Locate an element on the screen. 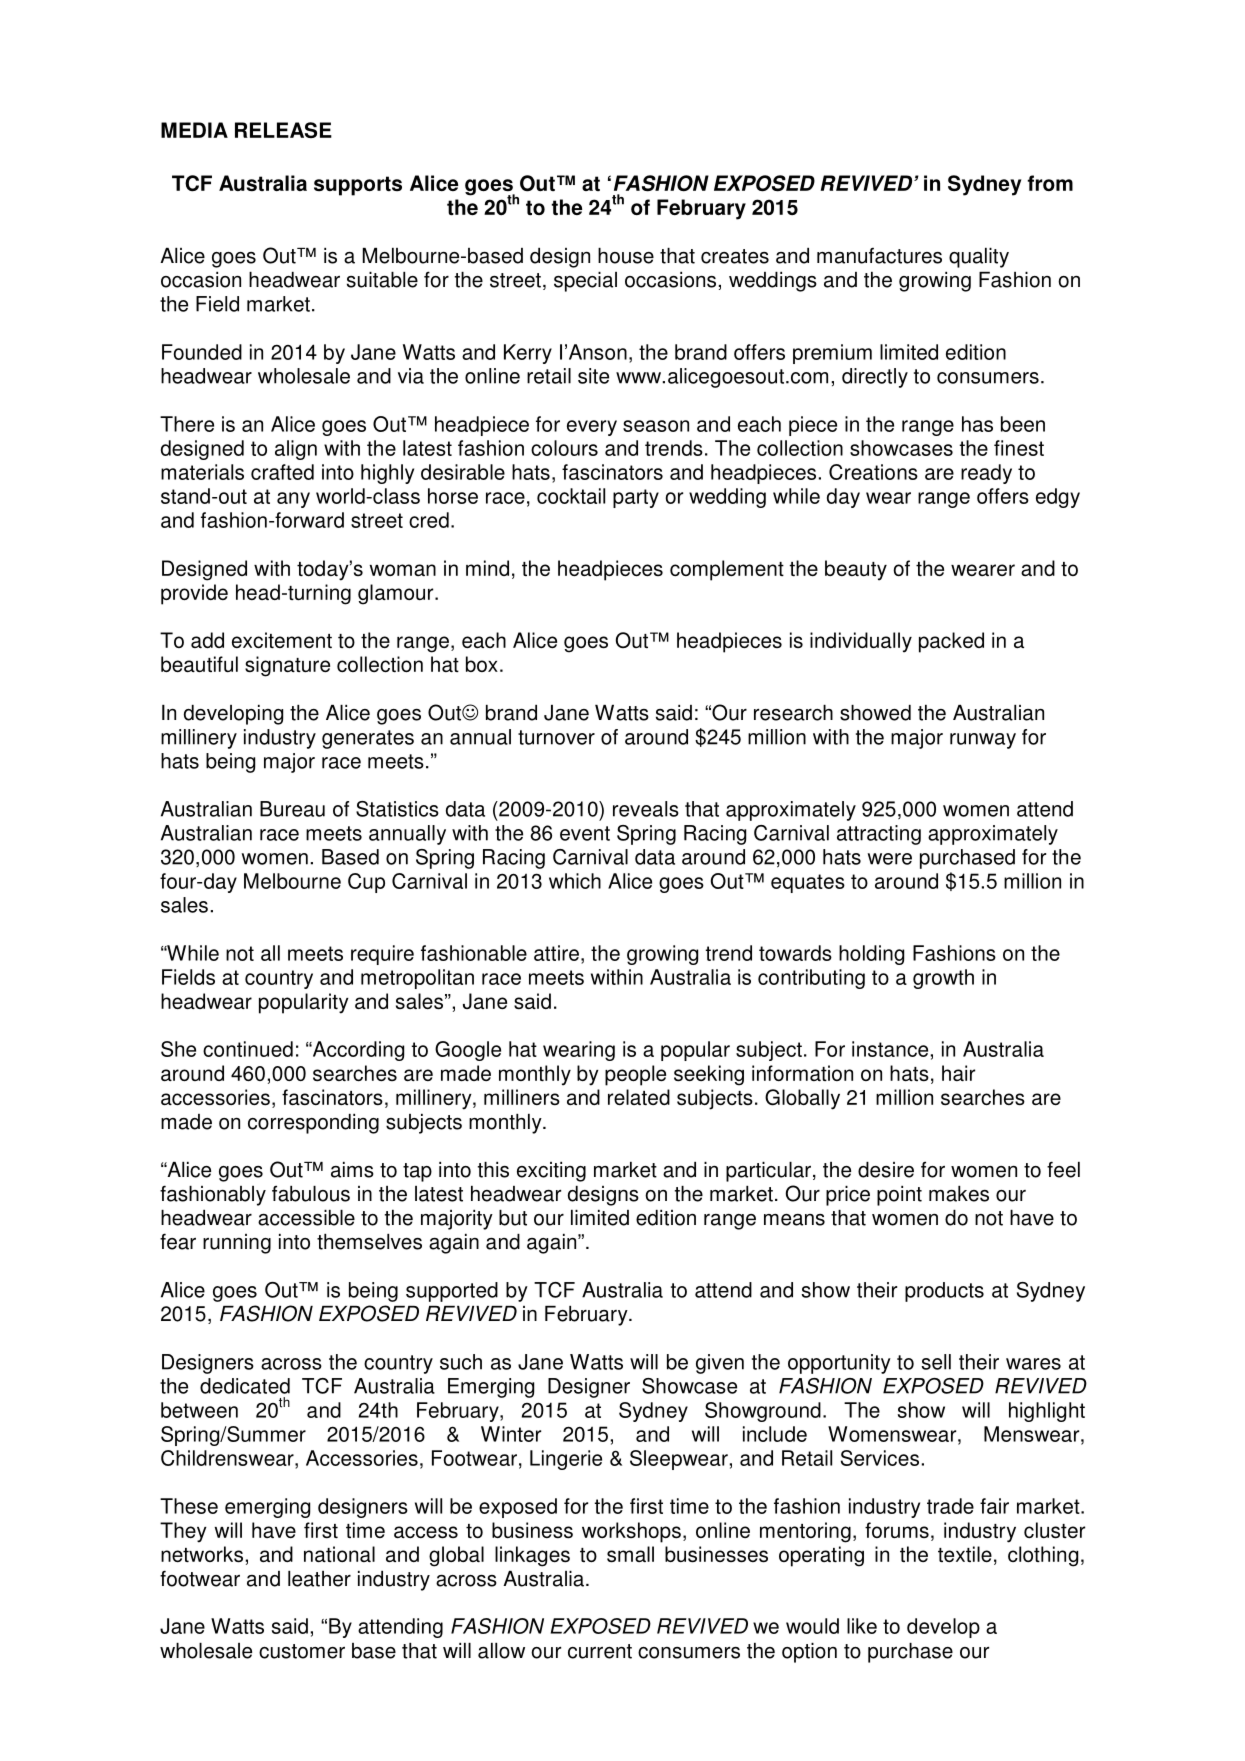 The height and width of the screenshot is (1761, 1245). ready is located at coordinates (986, 474).
